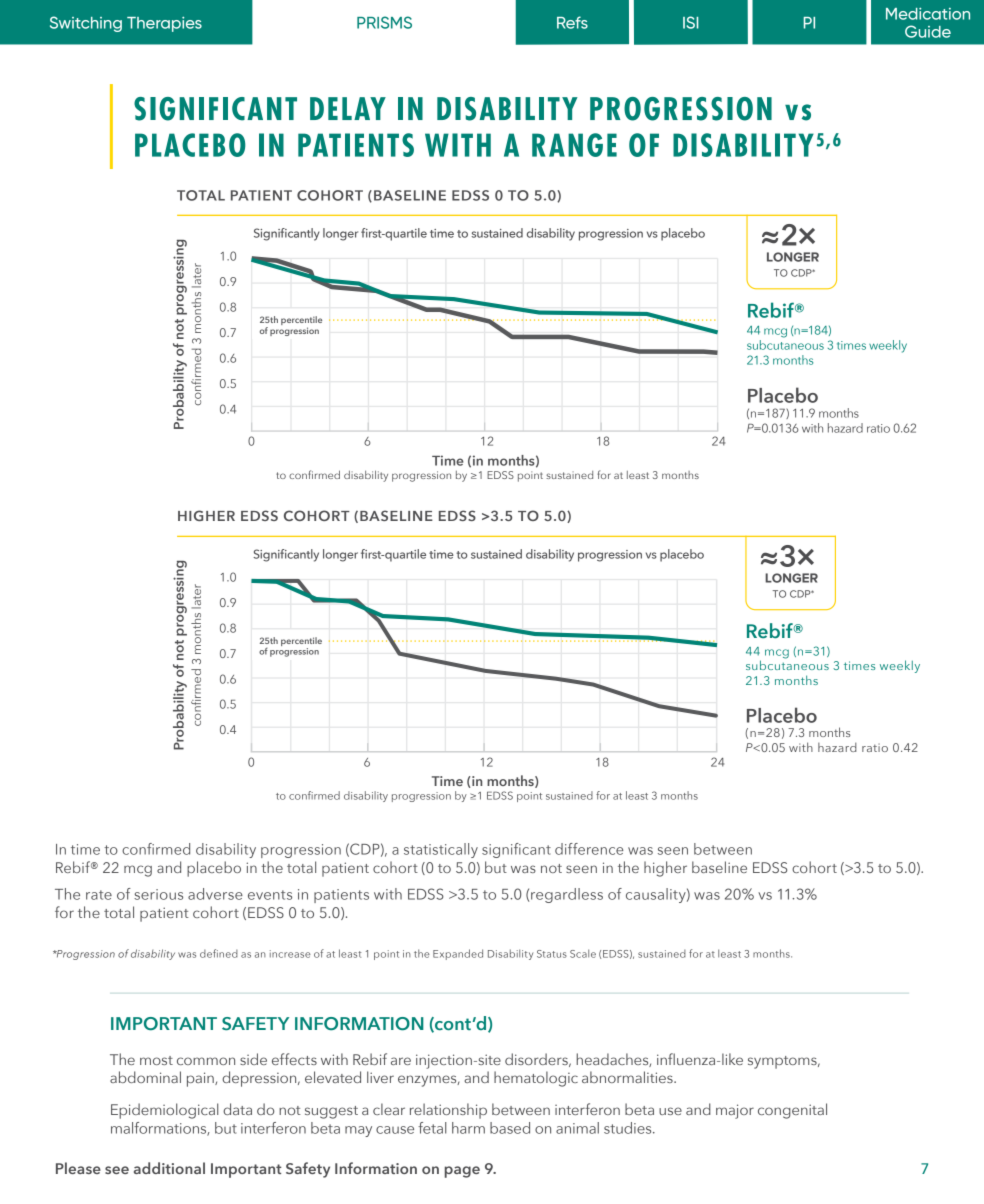 The height and width of the document is (1204, 984). What do you see at coordinates (589, 849) in the document?
I see `difference` at bounding box center [589, 849].
